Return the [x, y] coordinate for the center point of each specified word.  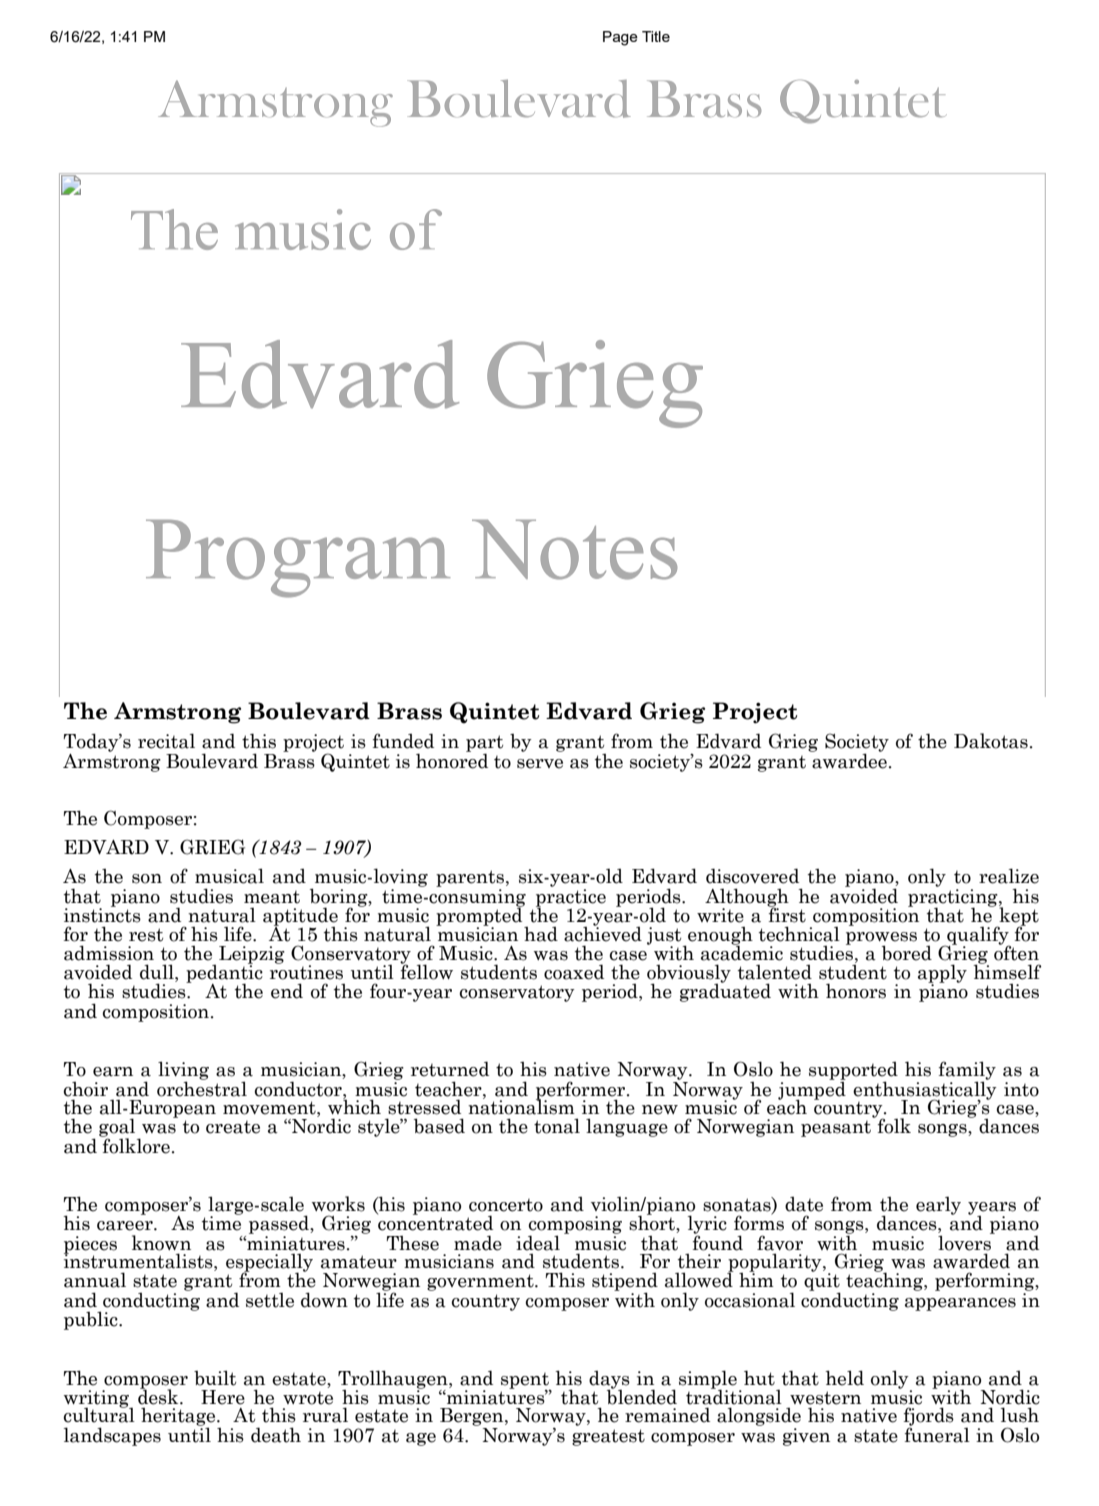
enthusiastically [925, 1090]
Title [656, 36]
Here [223, 1397]
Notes [574, 550]
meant [272, 897]
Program [298, 559]
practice [571, 897]
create [233, 1127]
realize [1009, 876]
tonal [557, 1126]
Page [620, 38]
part [484, 744]
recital [166, 741]
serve [540, 764]
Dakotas [991, 741]
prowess [881, 940]
